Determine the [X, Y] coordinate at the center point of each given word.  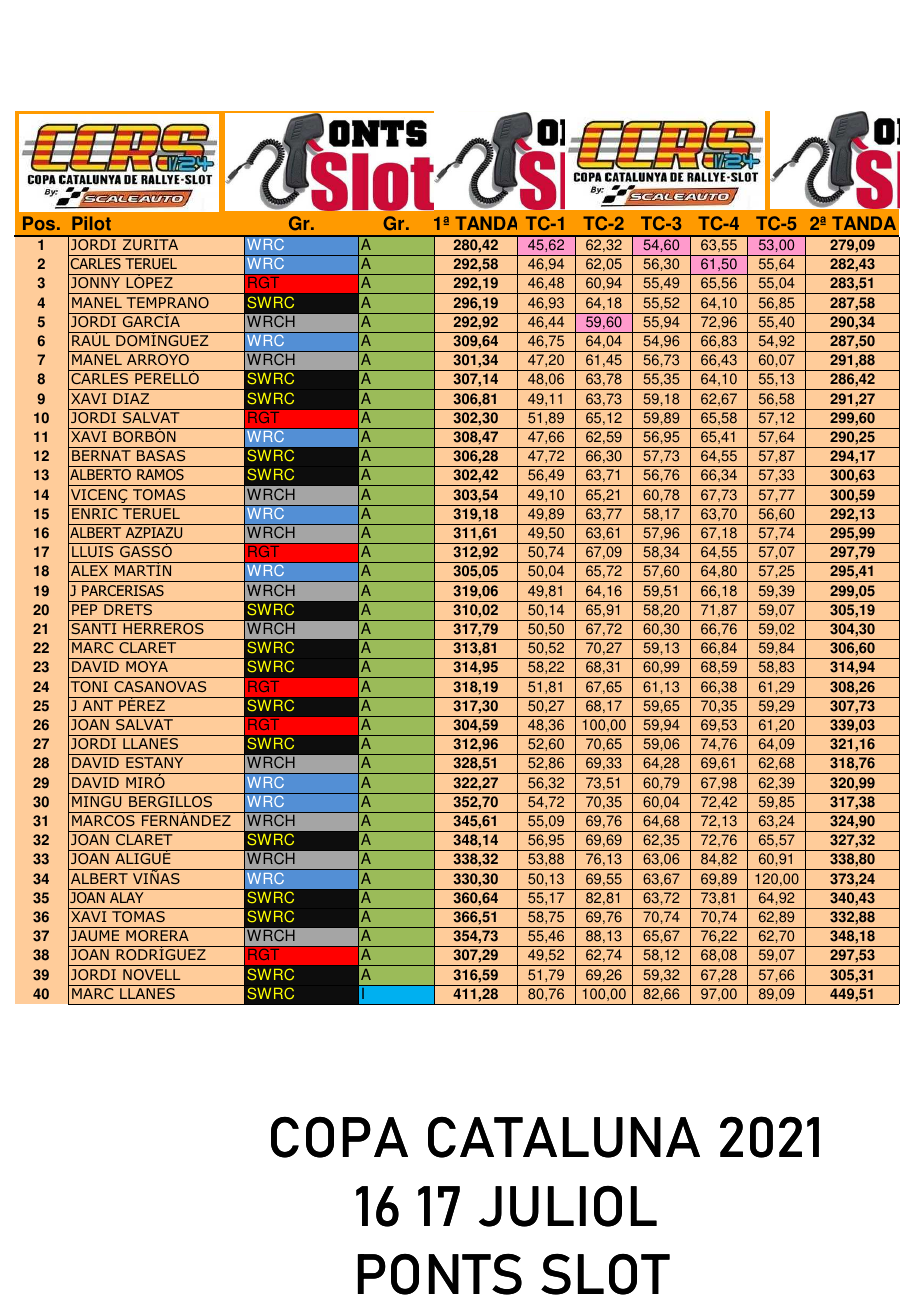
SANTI [93, 628]
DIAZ [131, 398]
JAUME [95, 935]
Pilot [91, 223]
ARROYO [158, 359]
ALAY [127, 897]
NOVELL [151, 974]
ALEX [89, 570]
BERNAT [101, 455]
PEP [84, 609]
